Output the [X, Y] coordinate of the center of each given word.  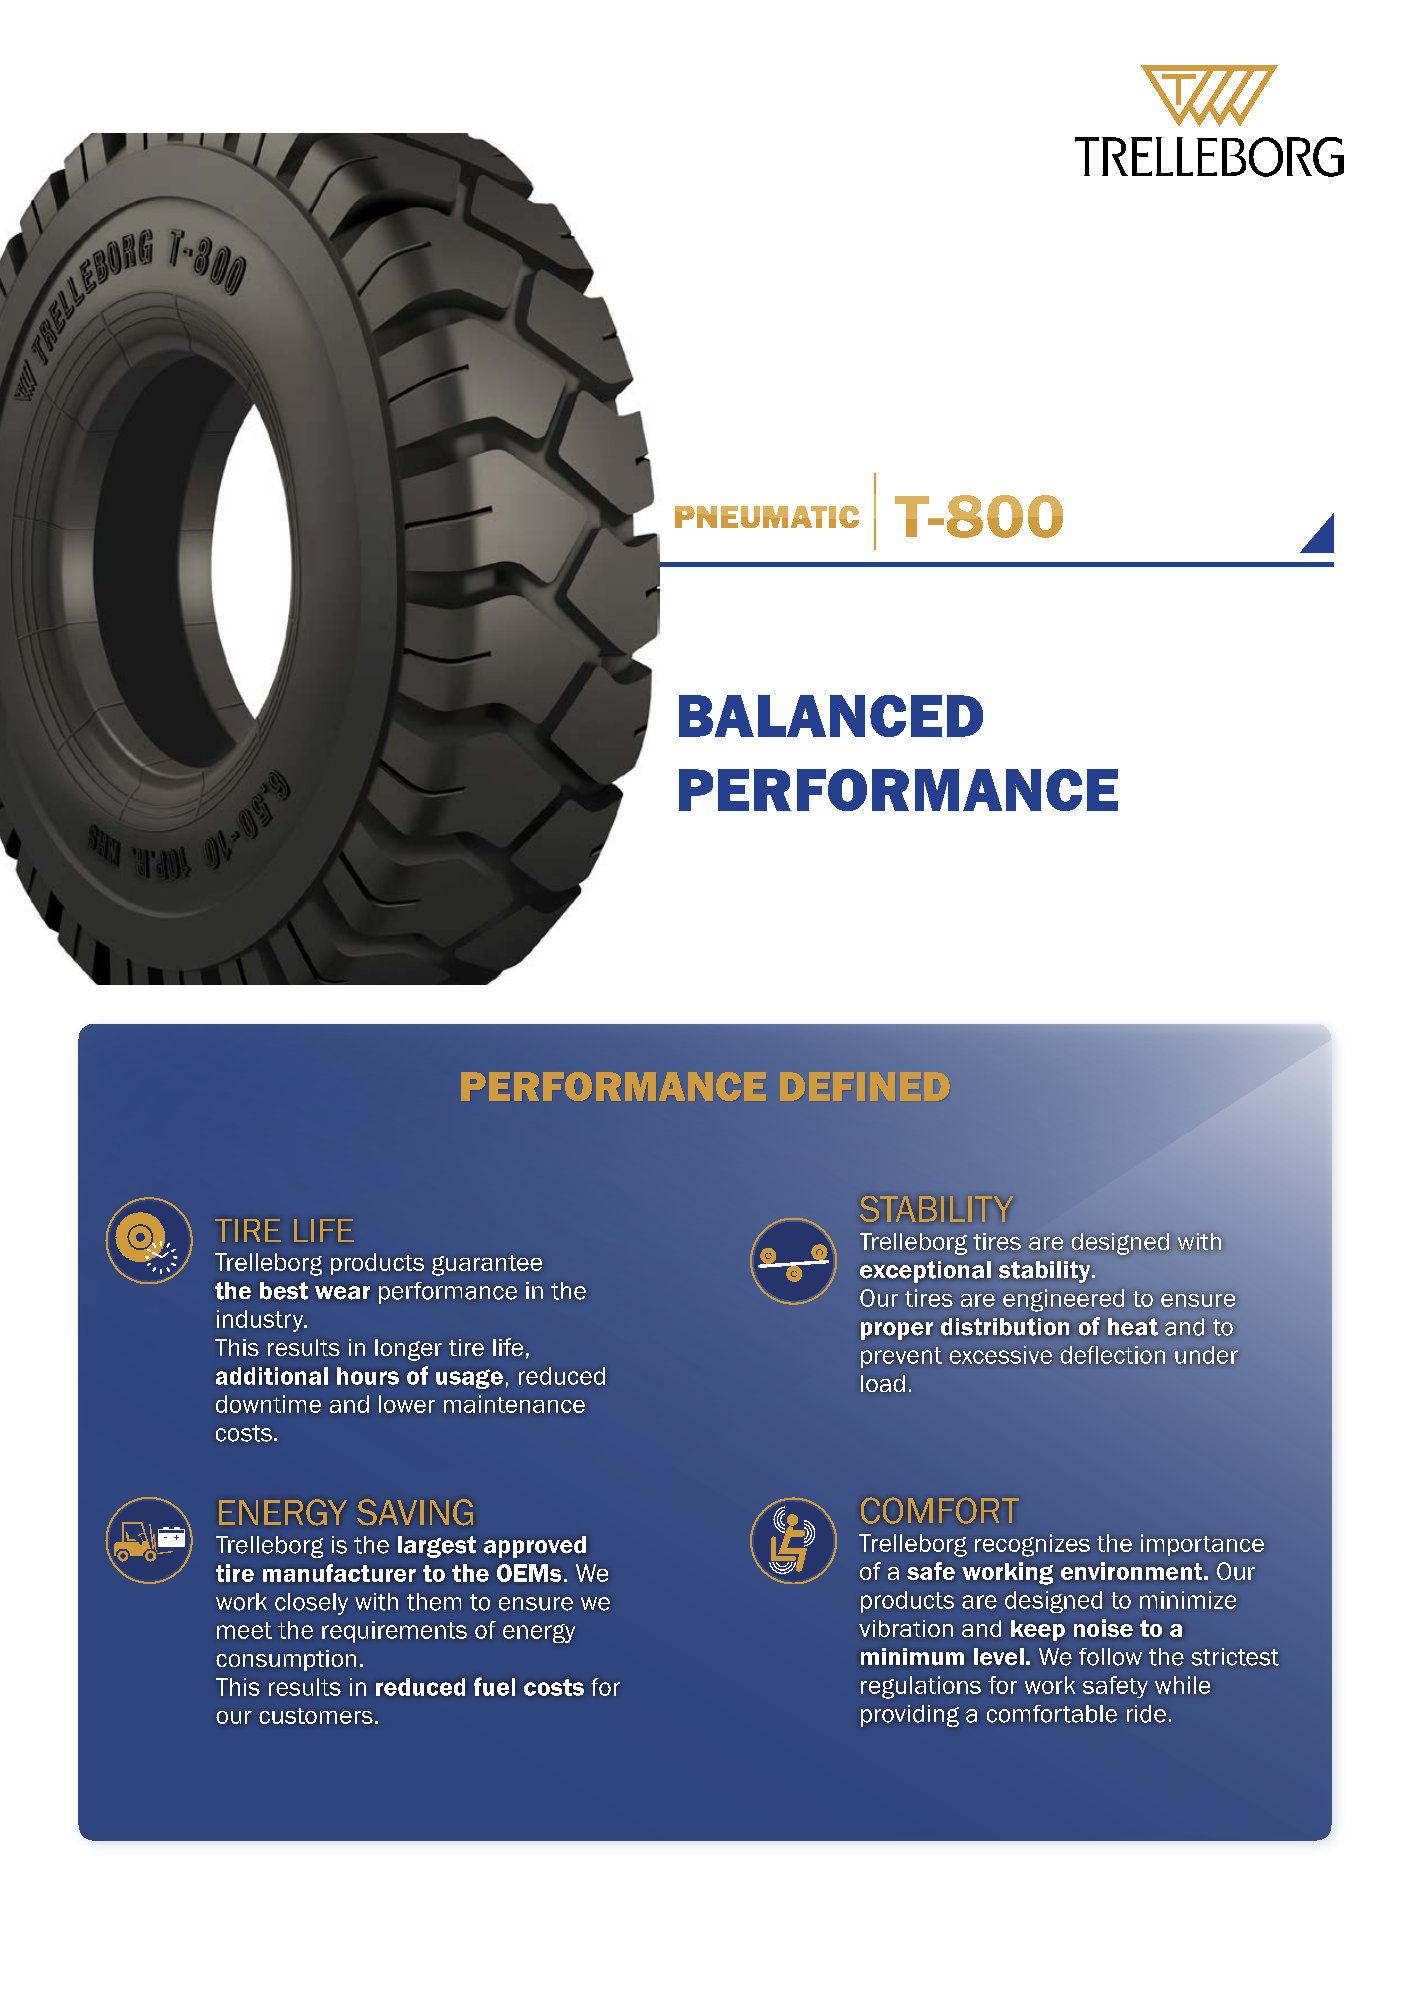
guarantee [487, 1265]
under [1206, 1355]
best [284, 1291]
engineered [1063, 1300]
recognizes [1032, 1545]
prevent [901, 1357]
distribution [1005, 1327]
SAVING [415, 1512]
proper [897, 1331]
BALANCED [831, 716]
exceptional [925, 1272]
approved [535, 1547]
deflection [1112, 1355]
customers [316, 1716]
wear [342, 1293]
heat [1133, 1327]
